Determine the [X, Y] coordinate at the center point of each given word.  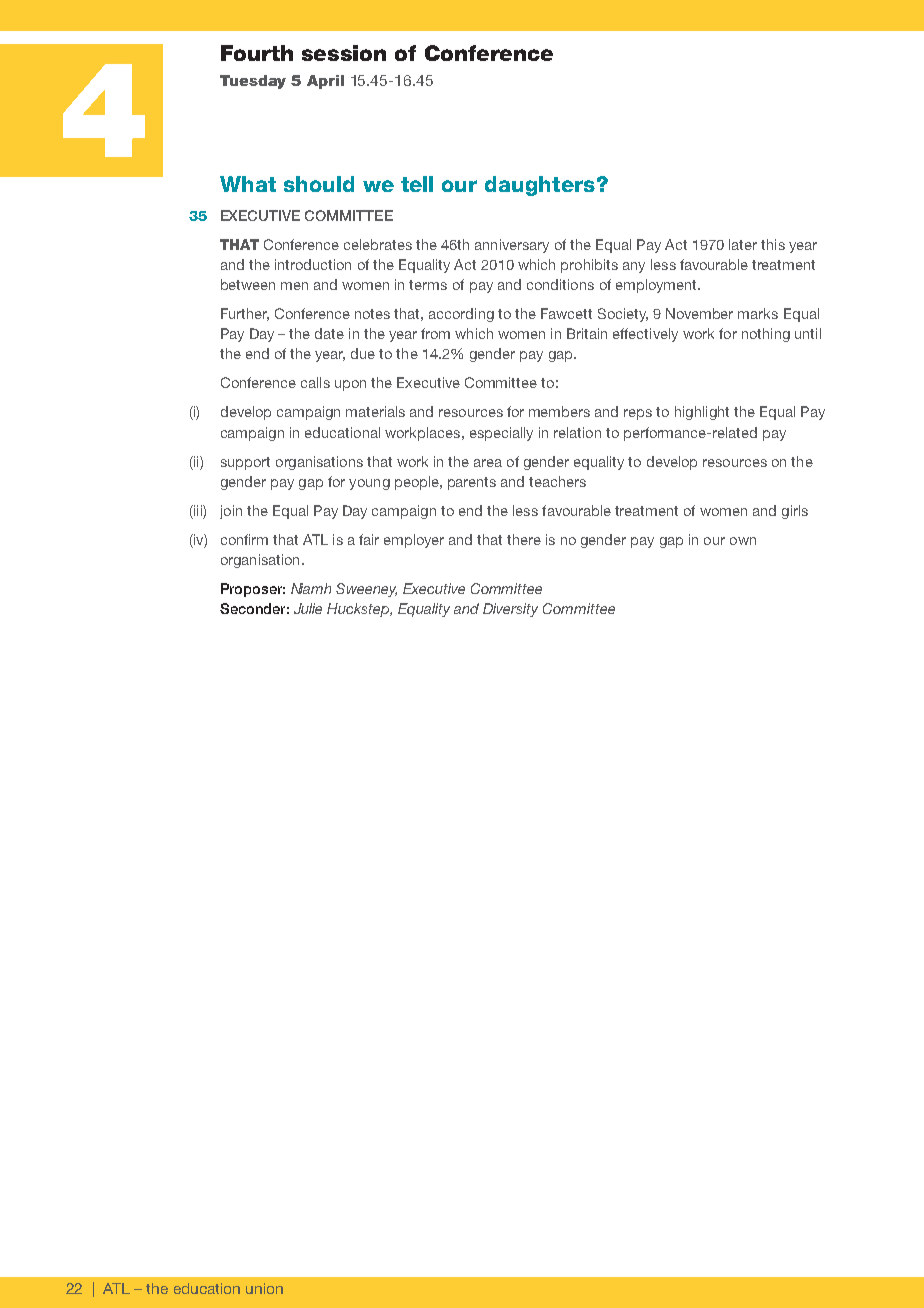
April [325, 82]
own [743, 541]
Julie [308, 608]
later [743, 244]
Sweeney [366, 590]
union [264, 1288]
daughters [540, 186]
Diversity [510, 610]
